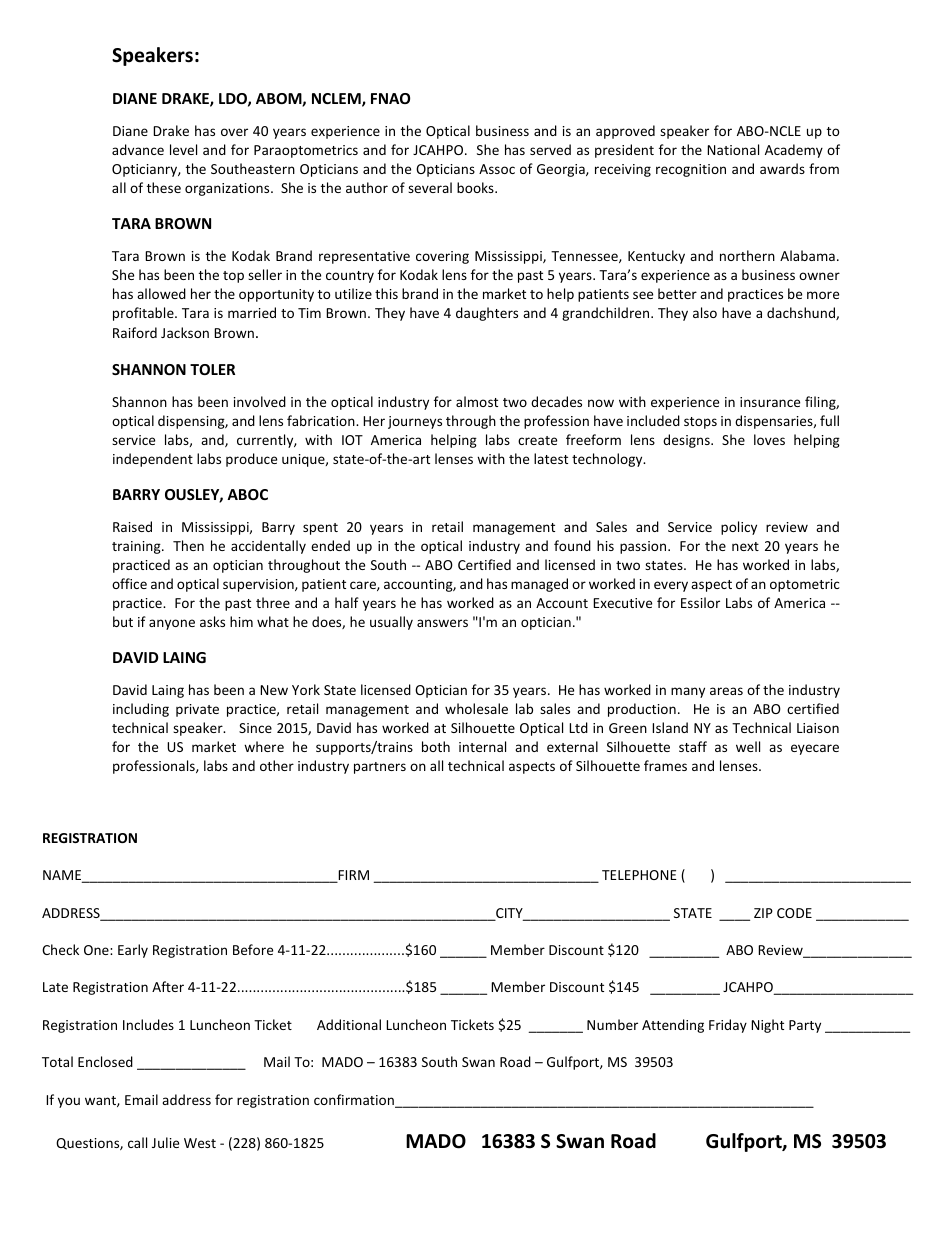  I want to click on Additional, so click(349, 1024).
